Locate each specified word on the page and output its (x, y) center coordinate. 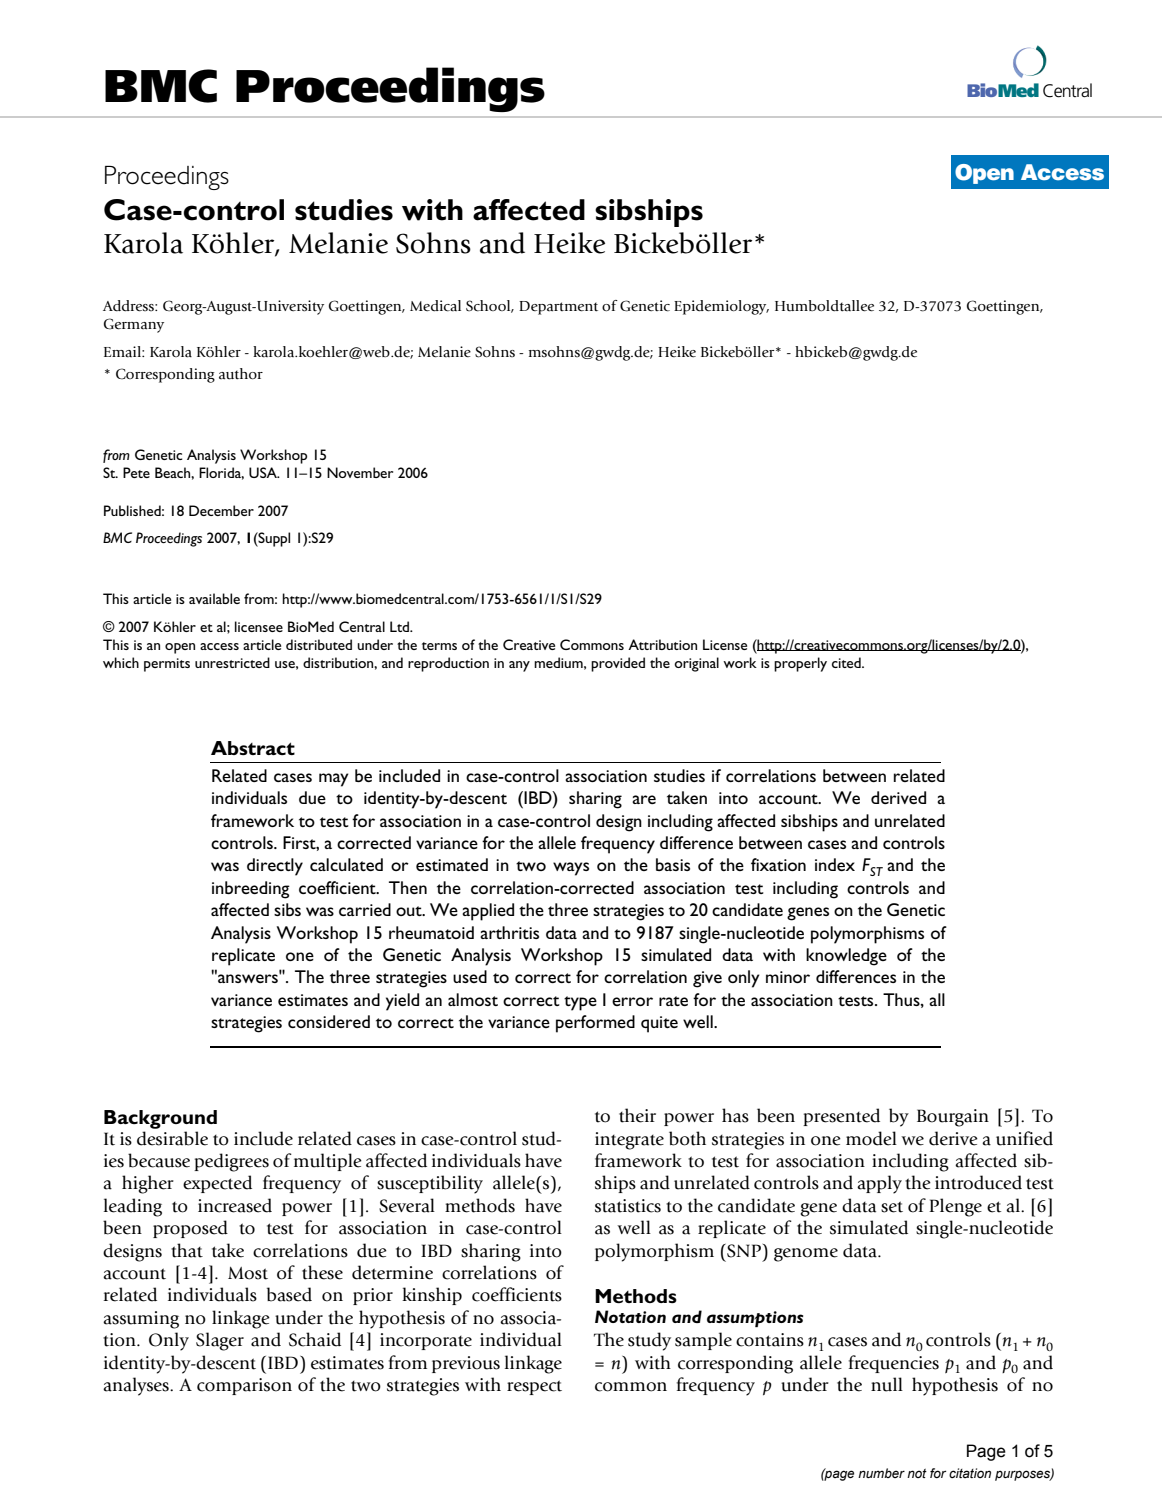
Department (558, 308)
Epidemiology (721, 307)
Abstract (253, 748)
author (241, 374)
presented (841, 1117)
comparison (244, 1386)
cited (847, 662)
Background (160, 1119)
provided (618, 664)
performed (595, 1024)
